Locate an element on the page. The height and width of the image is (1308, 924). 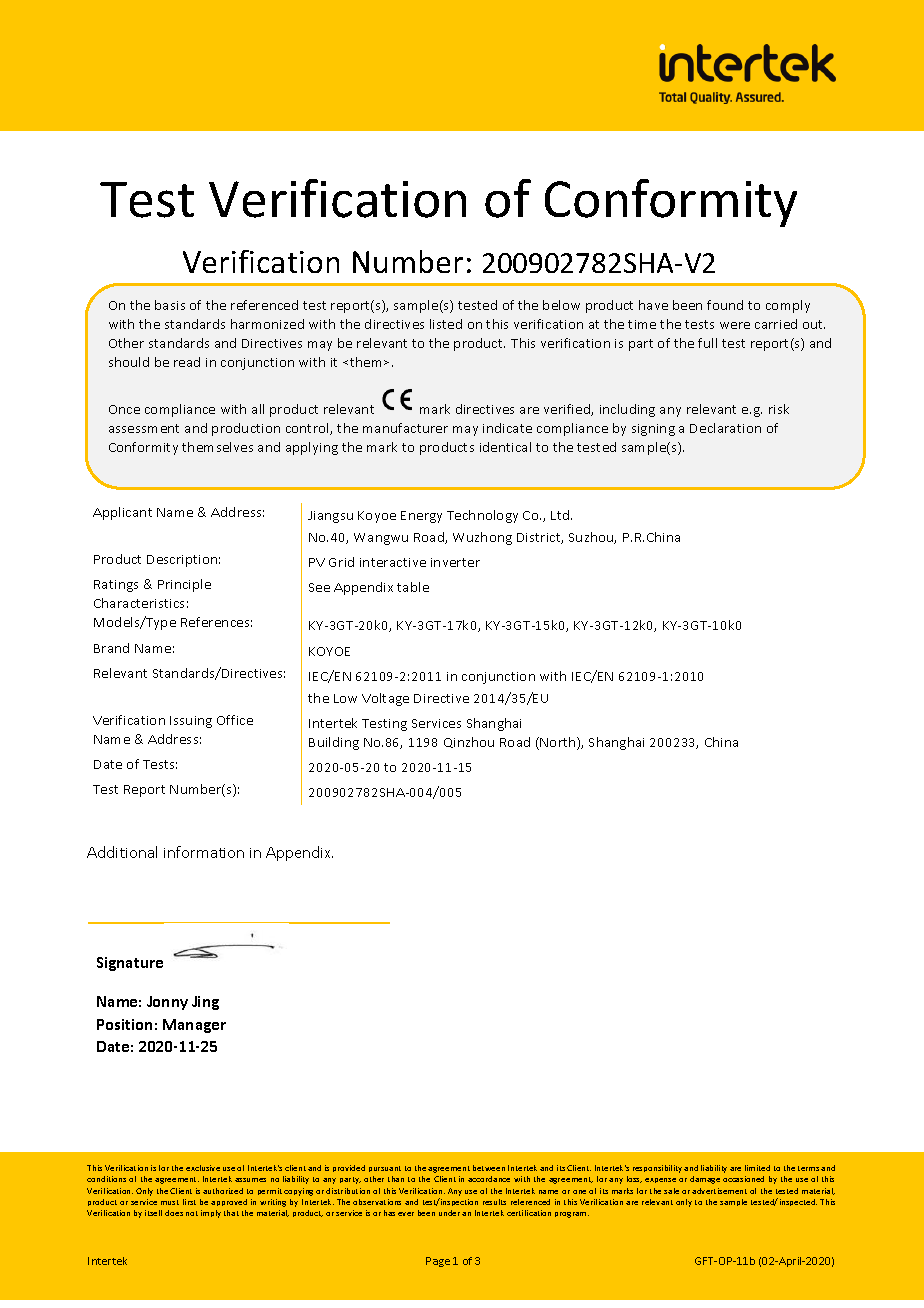
read is located at coordinates (187, 362).
